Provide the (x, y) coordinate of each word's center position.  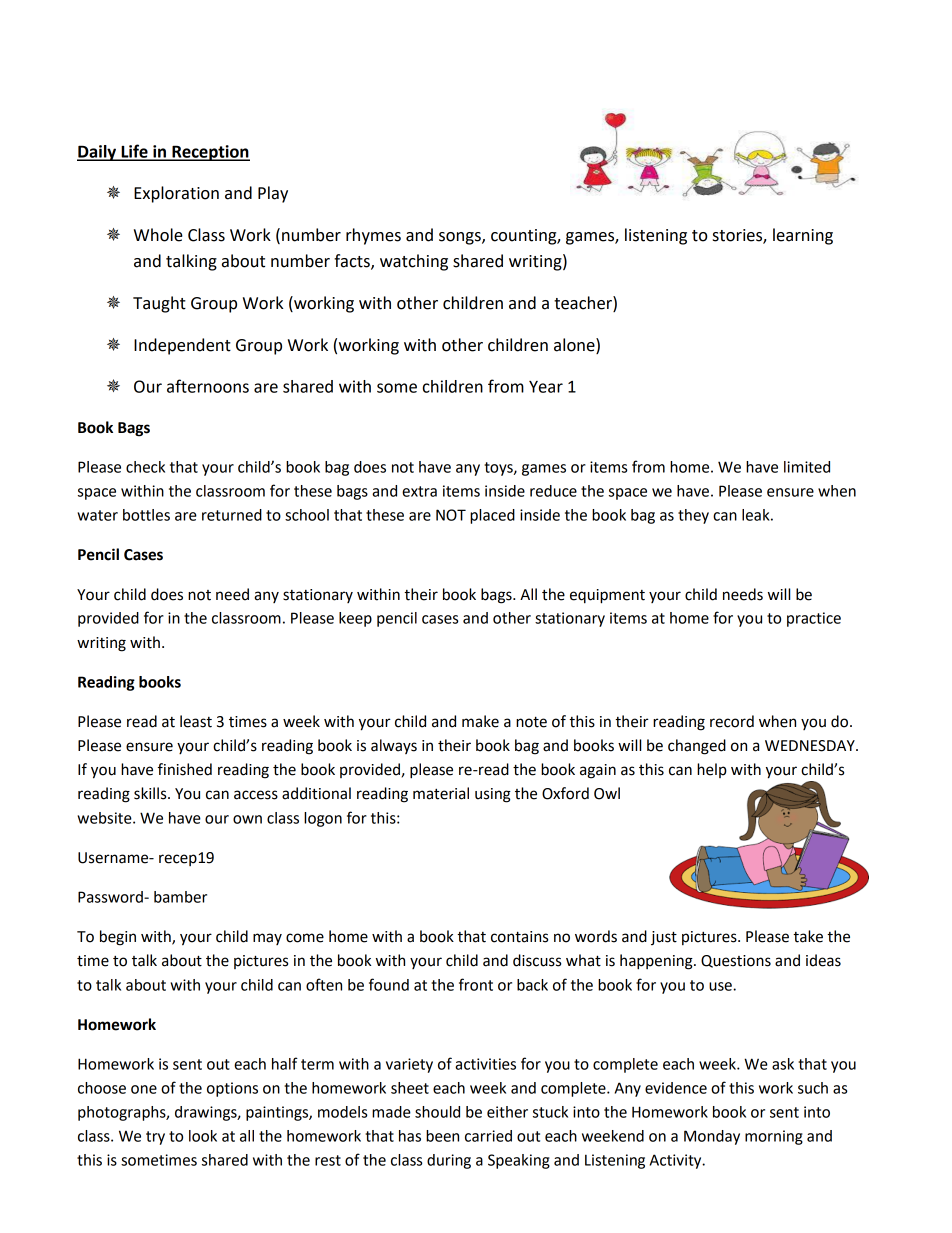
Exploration (176, 194)
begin (118, 938)
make (480, 721)
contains (519, 937)
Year (546, 387)
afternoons (208, 386)
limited (807, 467)
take (808, 936)
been (442, 1136)
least (196, 721)
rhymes (373, 236)
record (732, 721)
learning (803, 236)
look (203, 1136)
